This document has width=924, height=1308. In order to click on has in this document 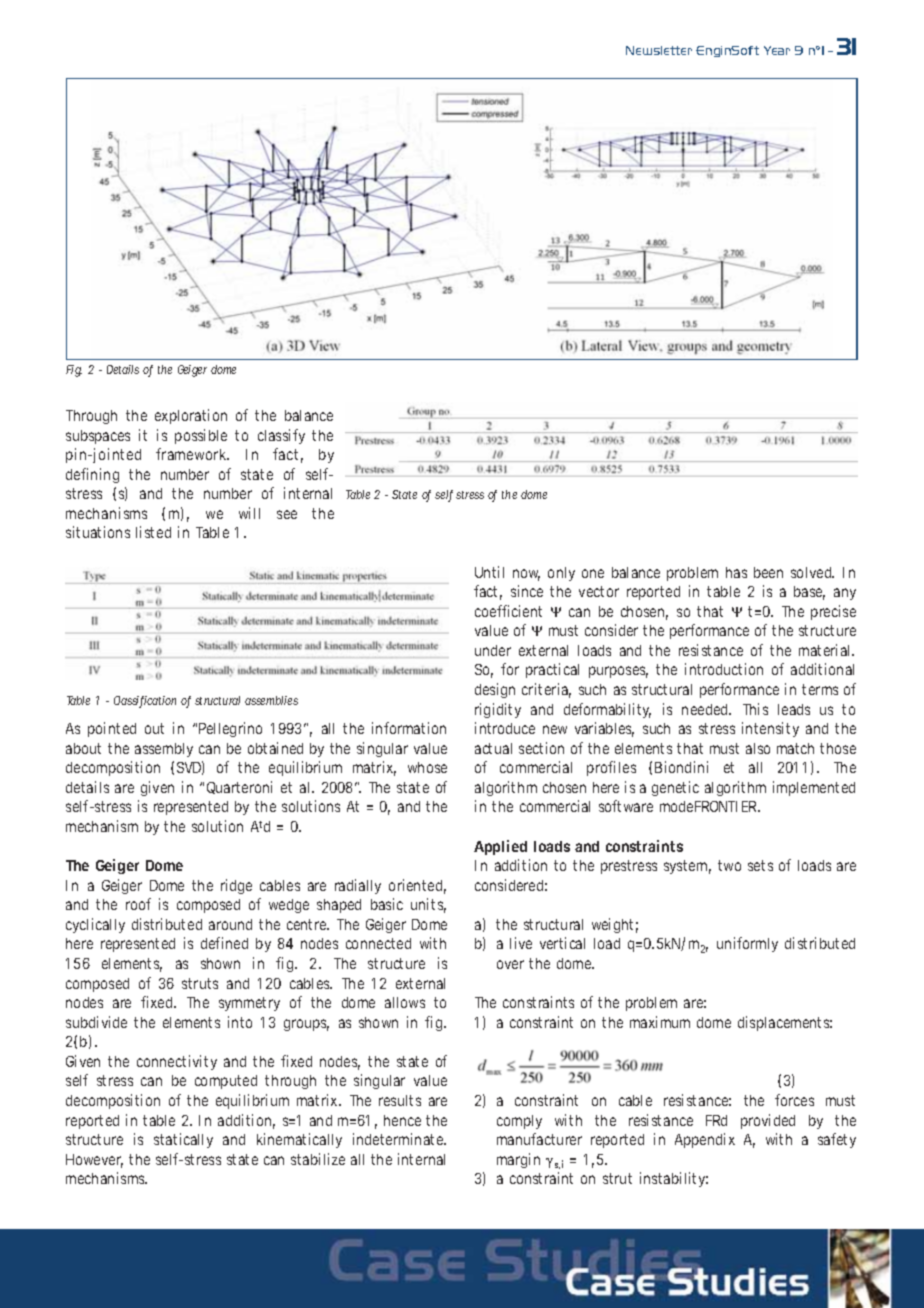, I will do `click(736, 572)`.
